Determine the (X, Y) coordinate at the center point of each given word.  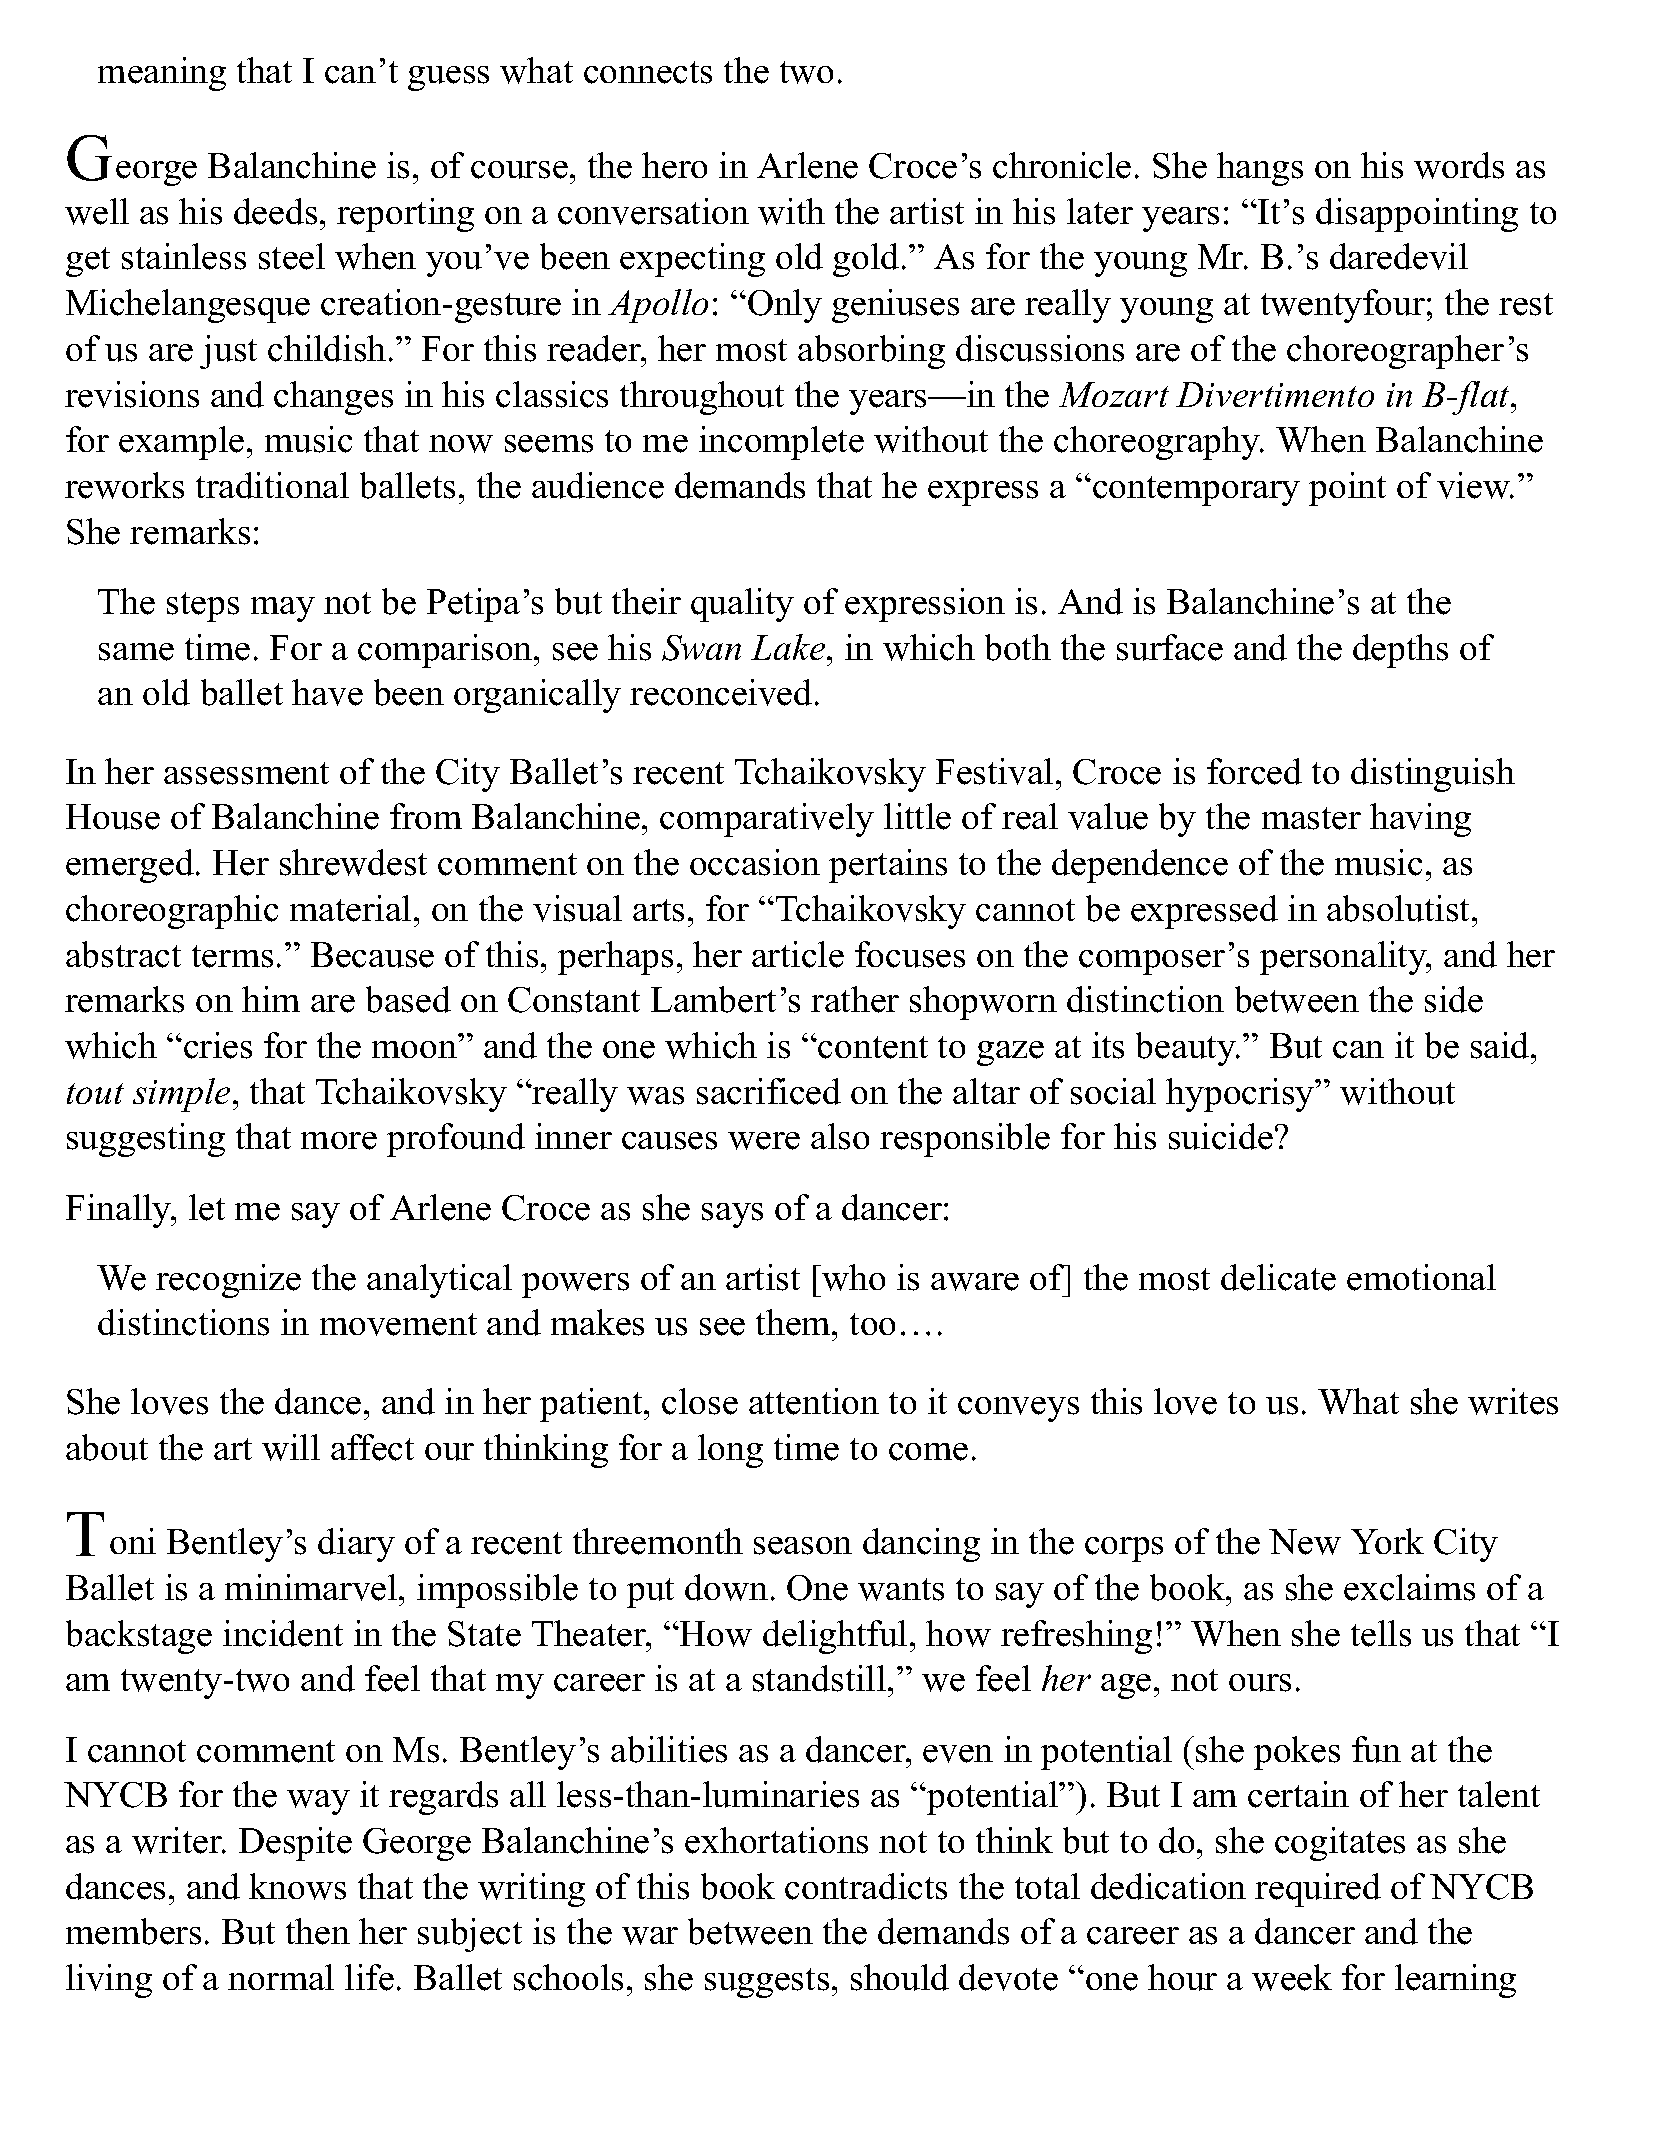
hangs (1260, 169)
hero (674, 165)
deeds (275, 211)
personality (1344, 958)
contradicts (866, 1886)
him (271, 999)
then (318, 1931)
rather (855, 999)
